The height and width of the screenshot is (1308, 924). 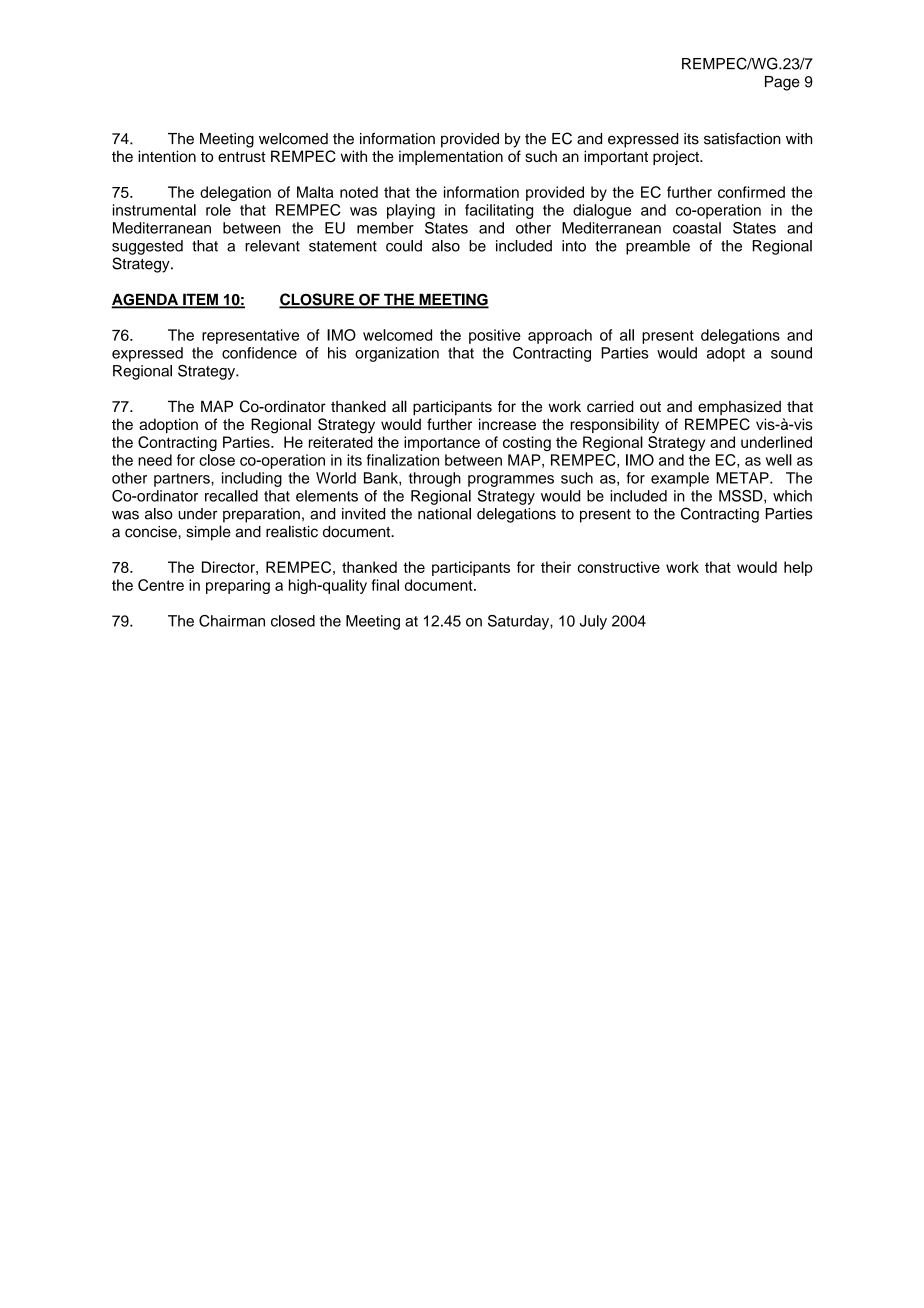 What do you see at coordinates (259, 353) in the screenshot?
I see `confidence` at bounding box center [259, 353].
